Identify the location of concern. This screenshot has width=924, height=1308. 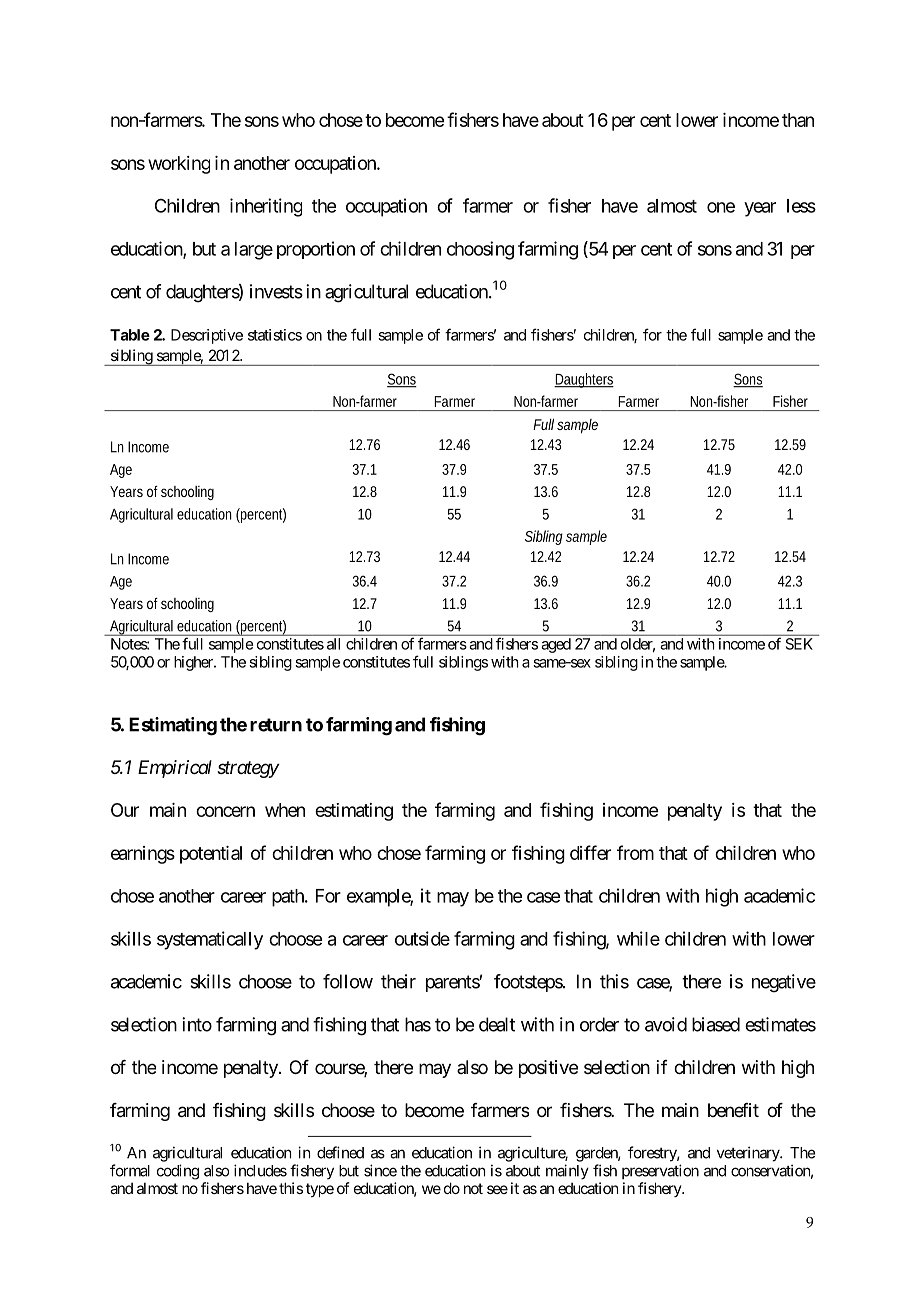
(225, 811).
